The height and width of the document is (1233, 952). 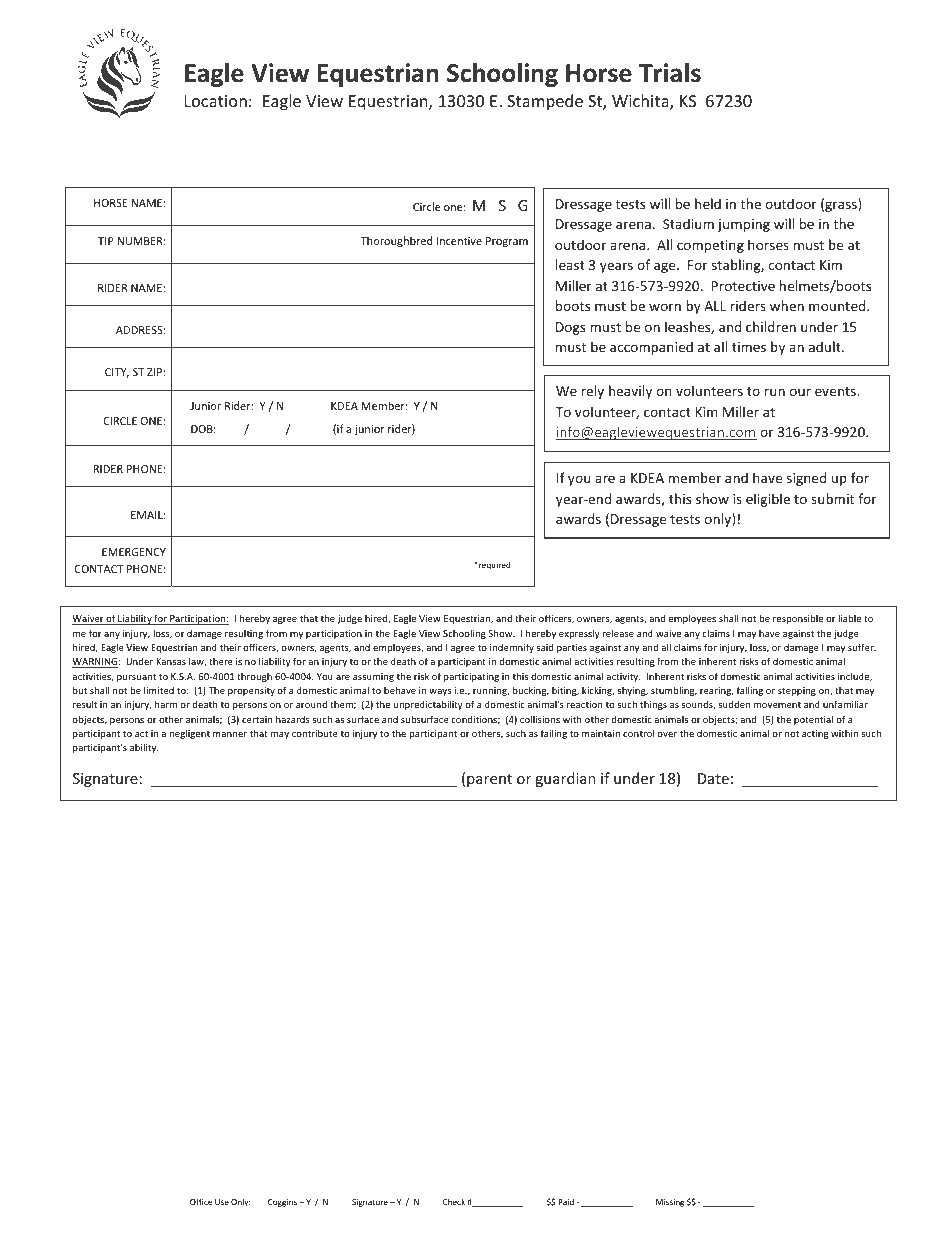 I want to click on there, so click(x=221, y=661).
